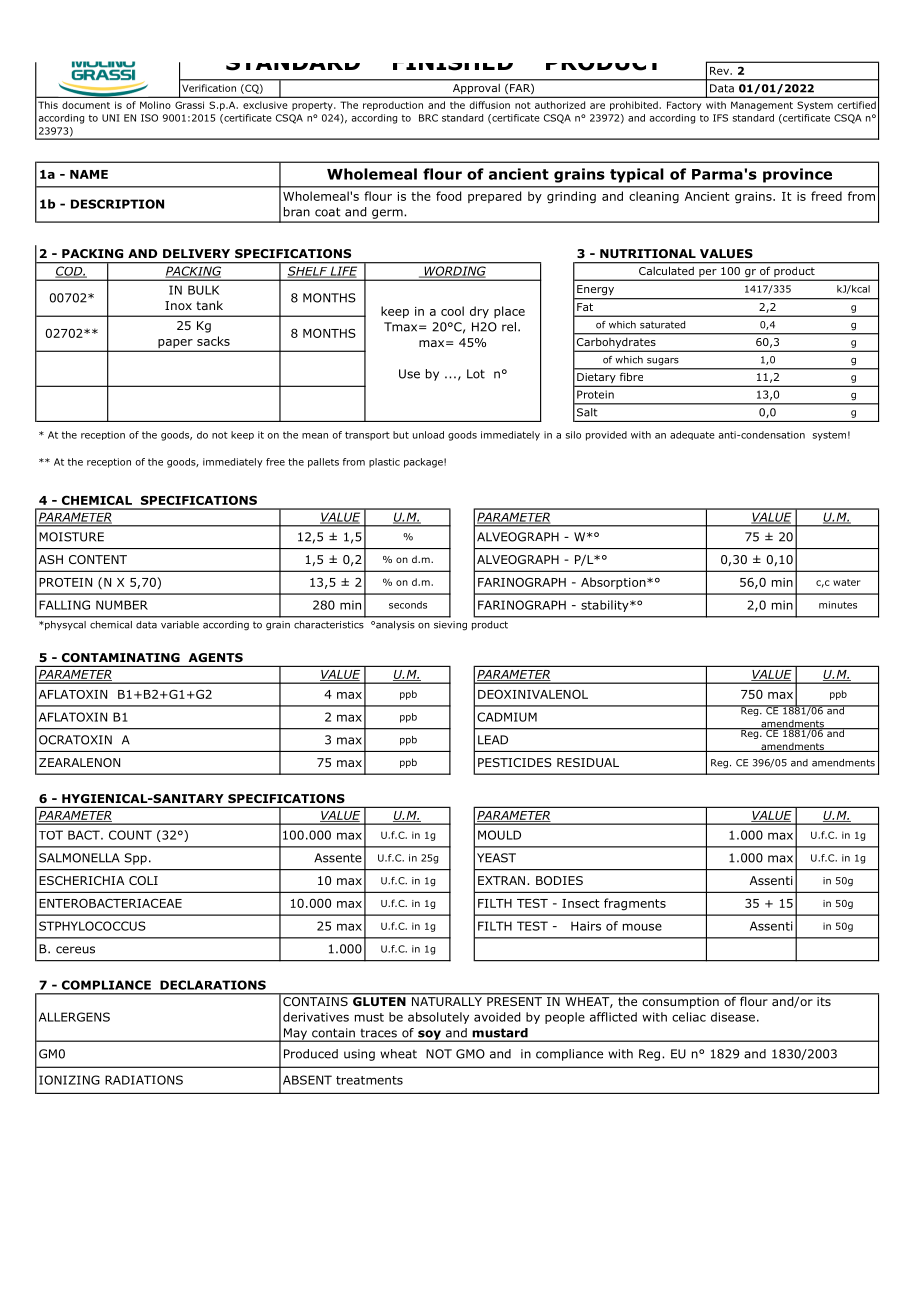  What do you see at coordinates (720, 118) in the document?
I see `IFS` at bounding box center [720, 118].
